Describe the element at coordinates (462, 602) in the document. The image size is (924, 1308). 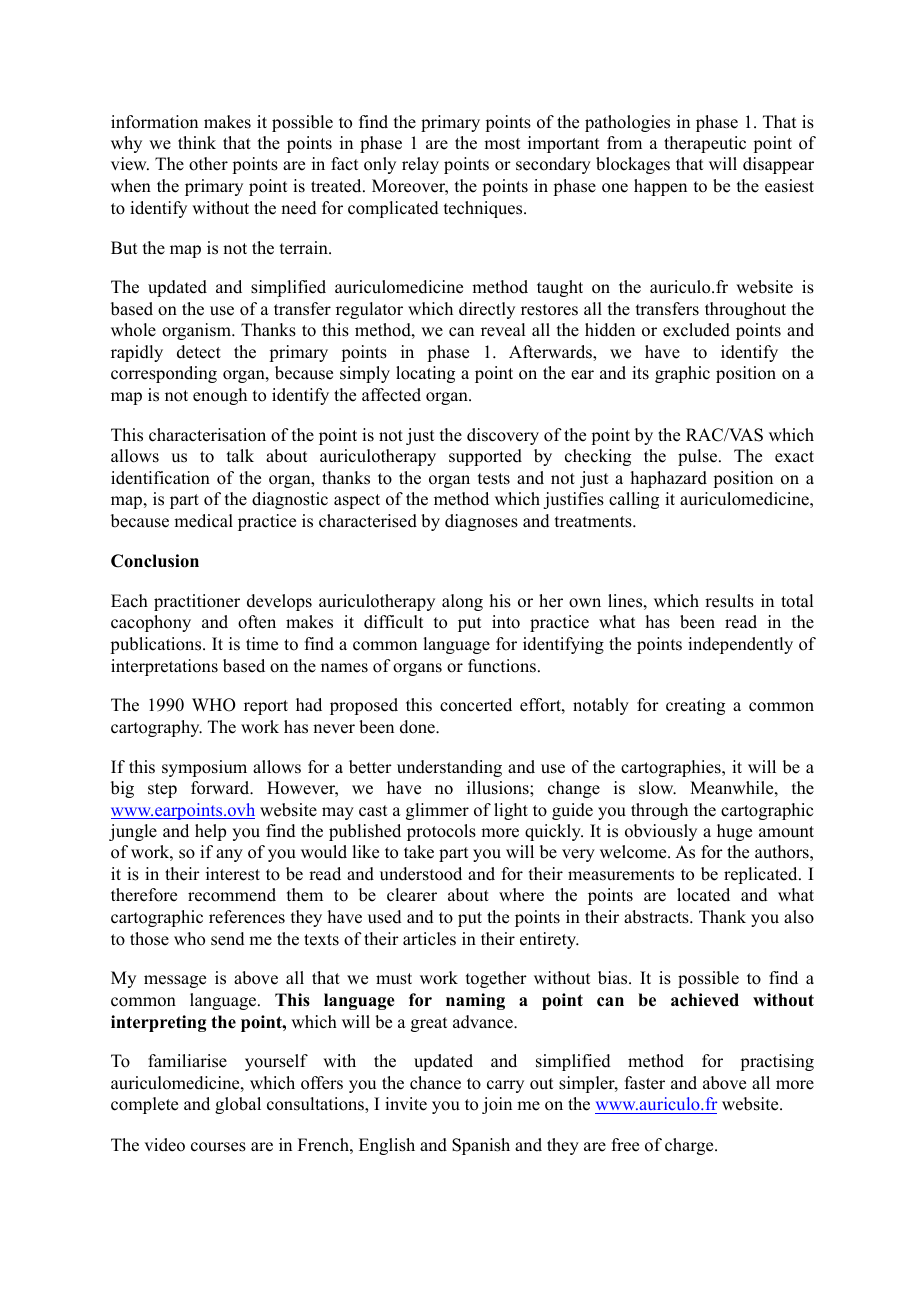
I see `along` at that location.
